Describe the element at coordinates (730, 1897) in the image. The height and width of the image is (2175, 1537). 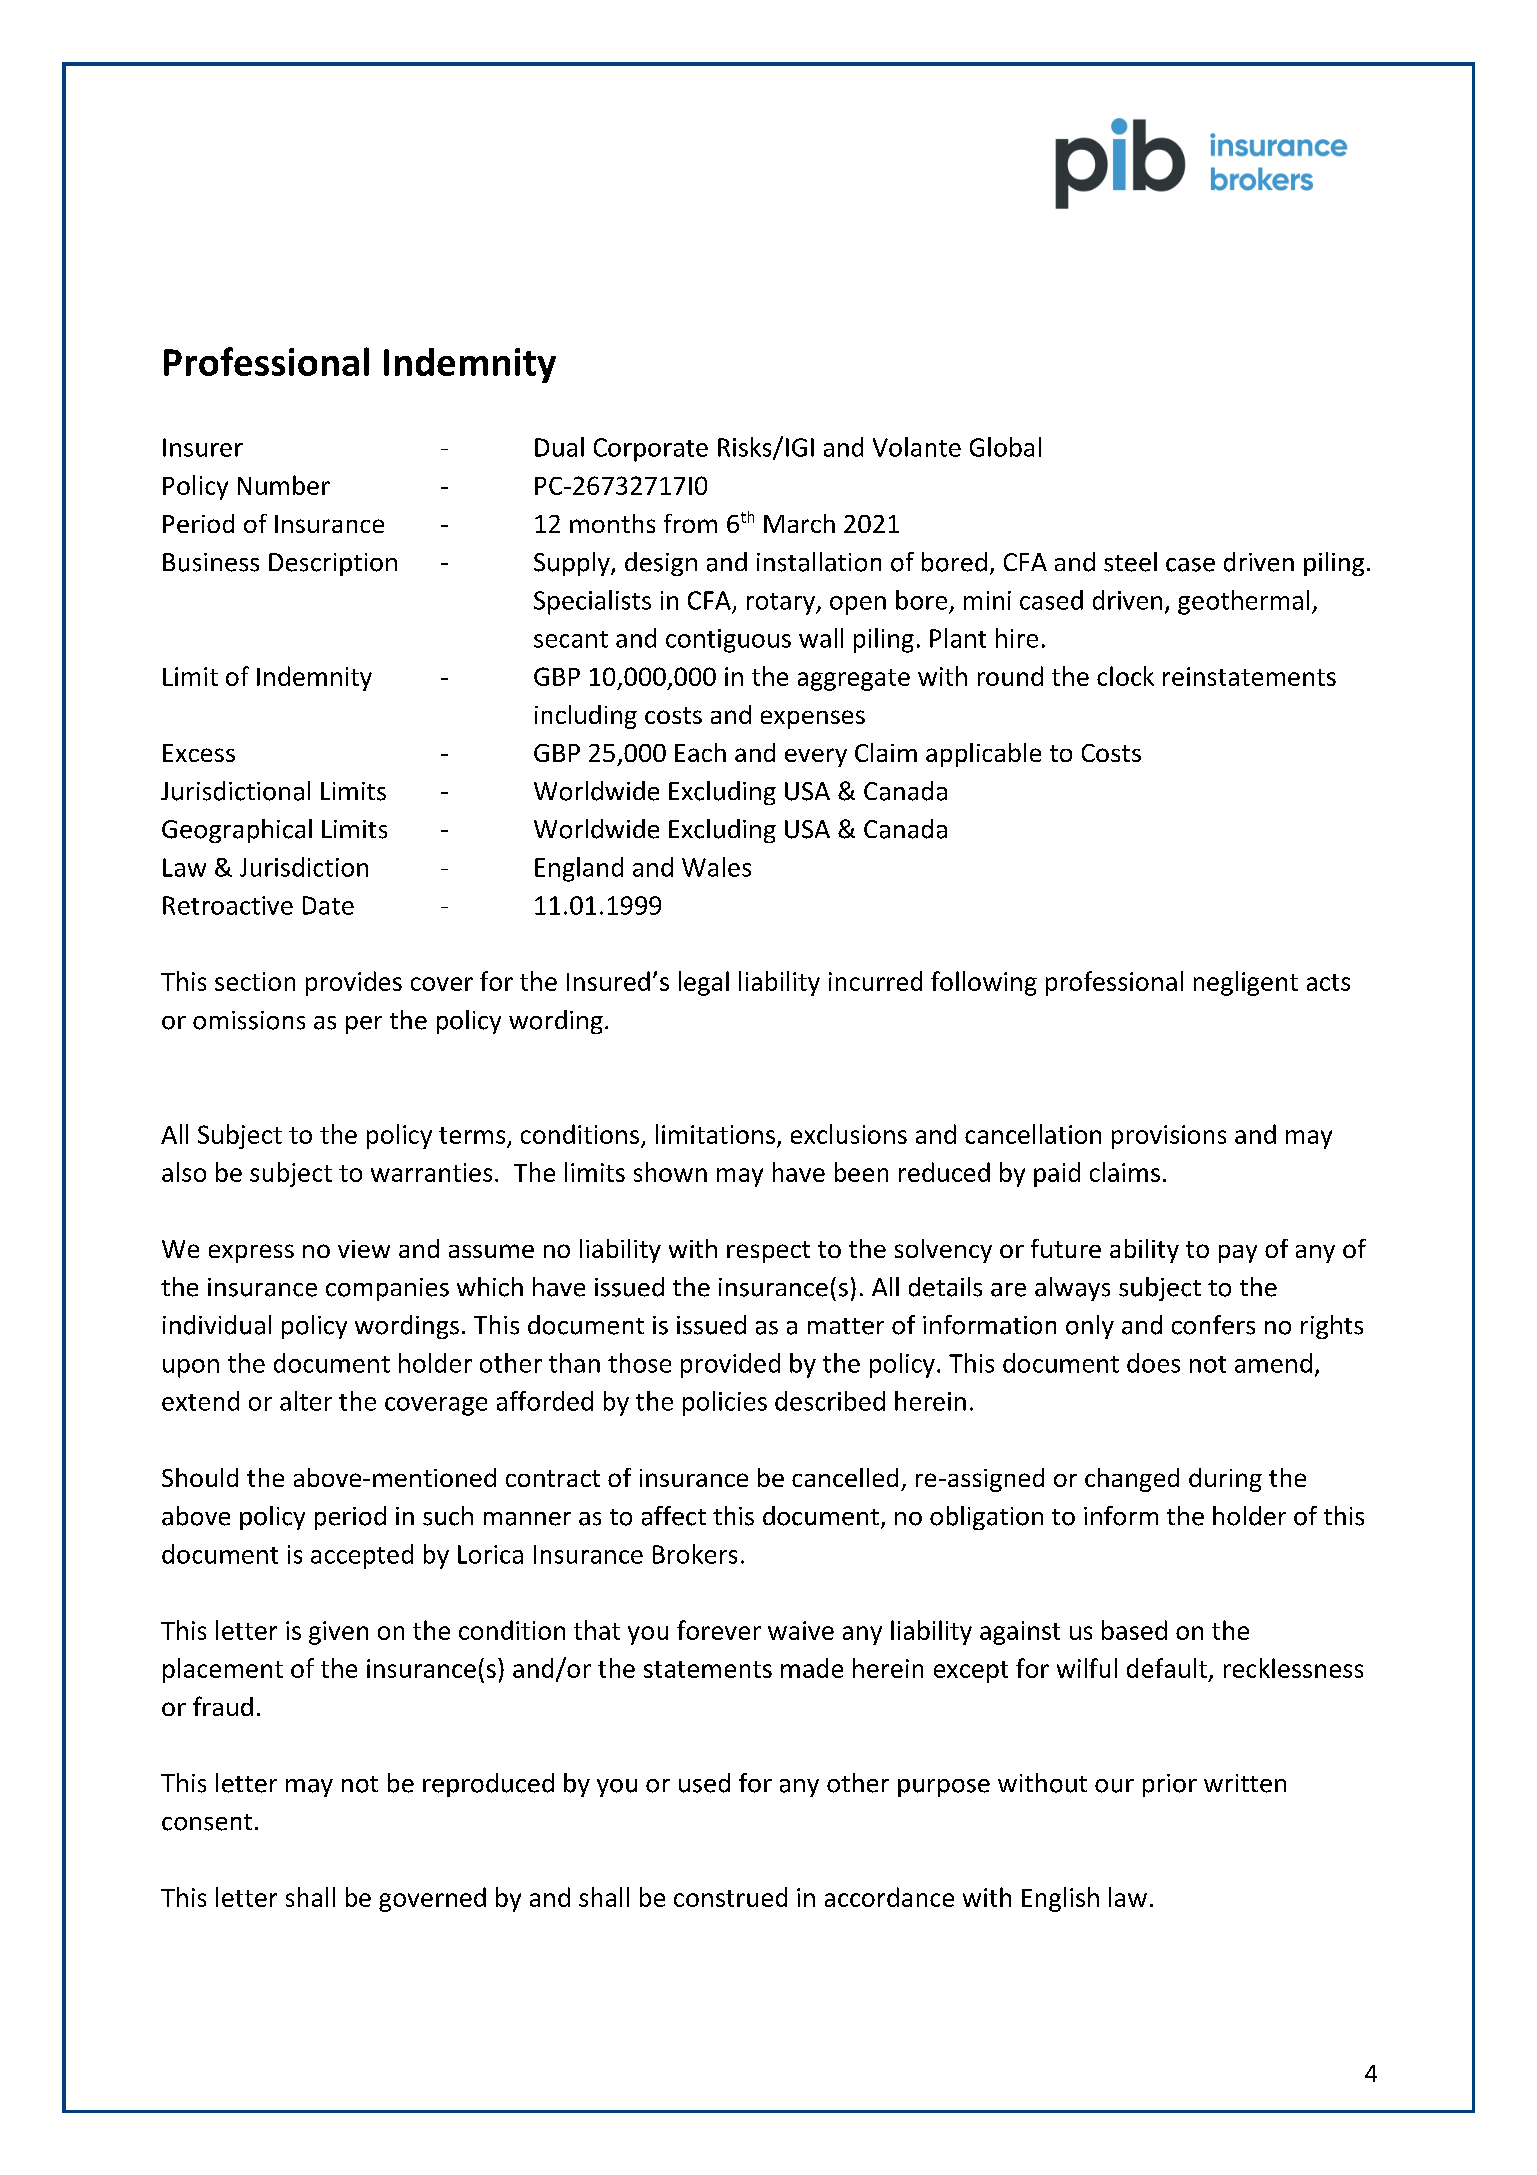
I see `construed` at that location.
